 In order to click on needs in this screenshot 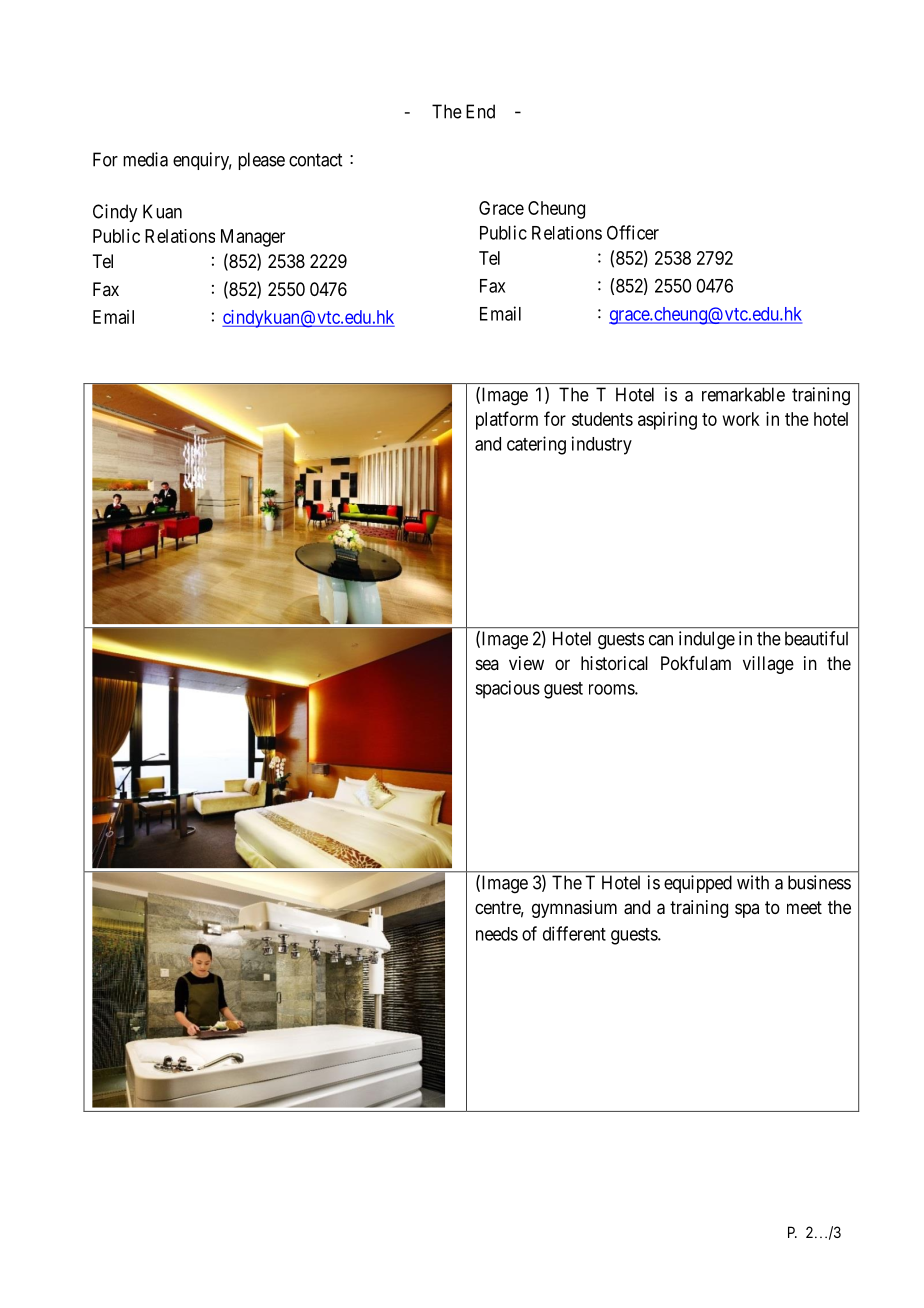, I will do `click(497, 934)`.
